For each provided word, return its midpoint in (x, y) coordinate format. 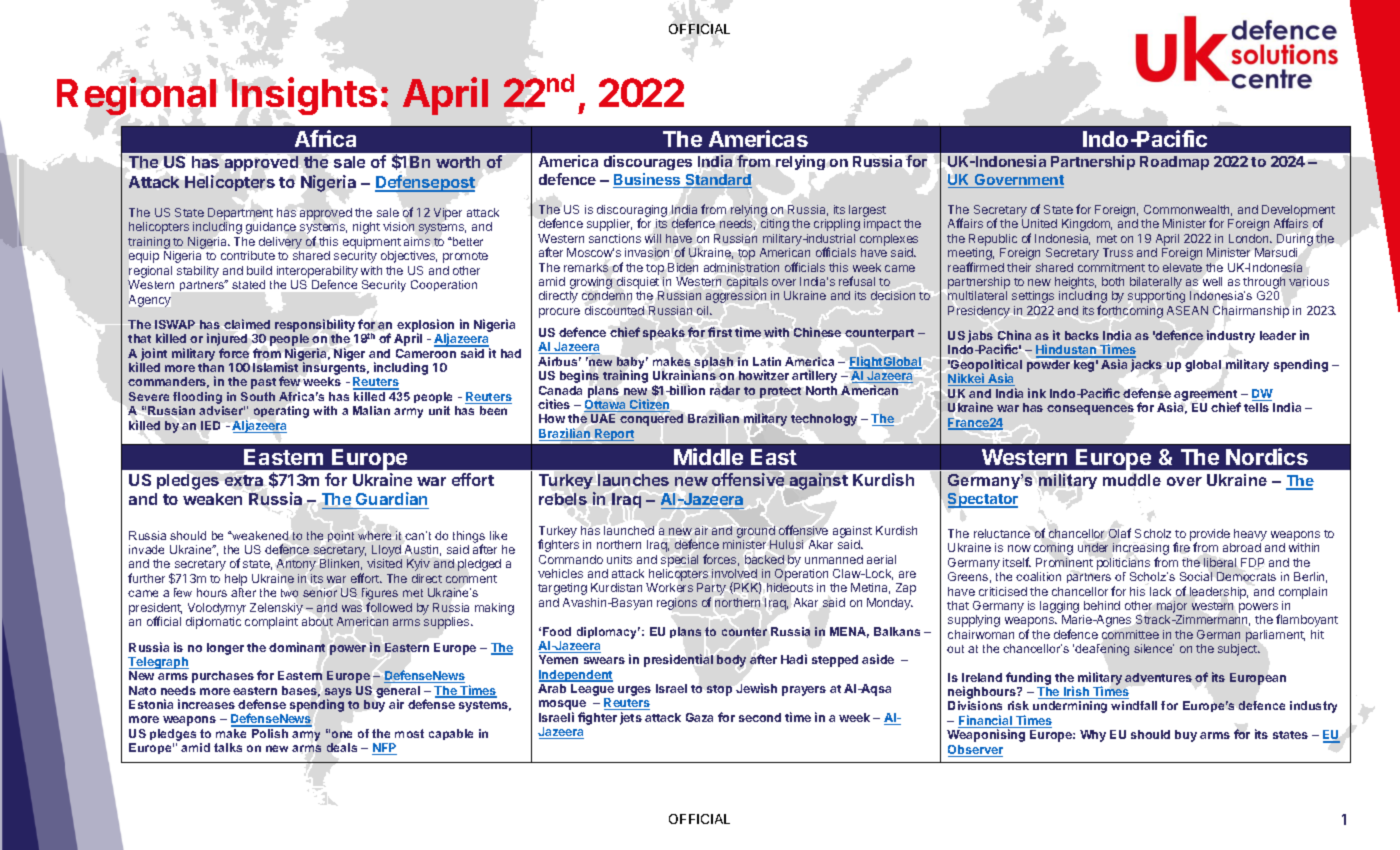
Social (1196, 576)
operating (281, 412)
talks (228, 747)
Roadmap (1174, 163)
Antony (296, 565)
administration (741, 267)
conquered (651, 420)
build (259, 270)
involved (734, 573)
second (760, 717)
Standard (718, 181)
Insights (304, 96)
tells (1256, 407)
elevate (1182, 267)
